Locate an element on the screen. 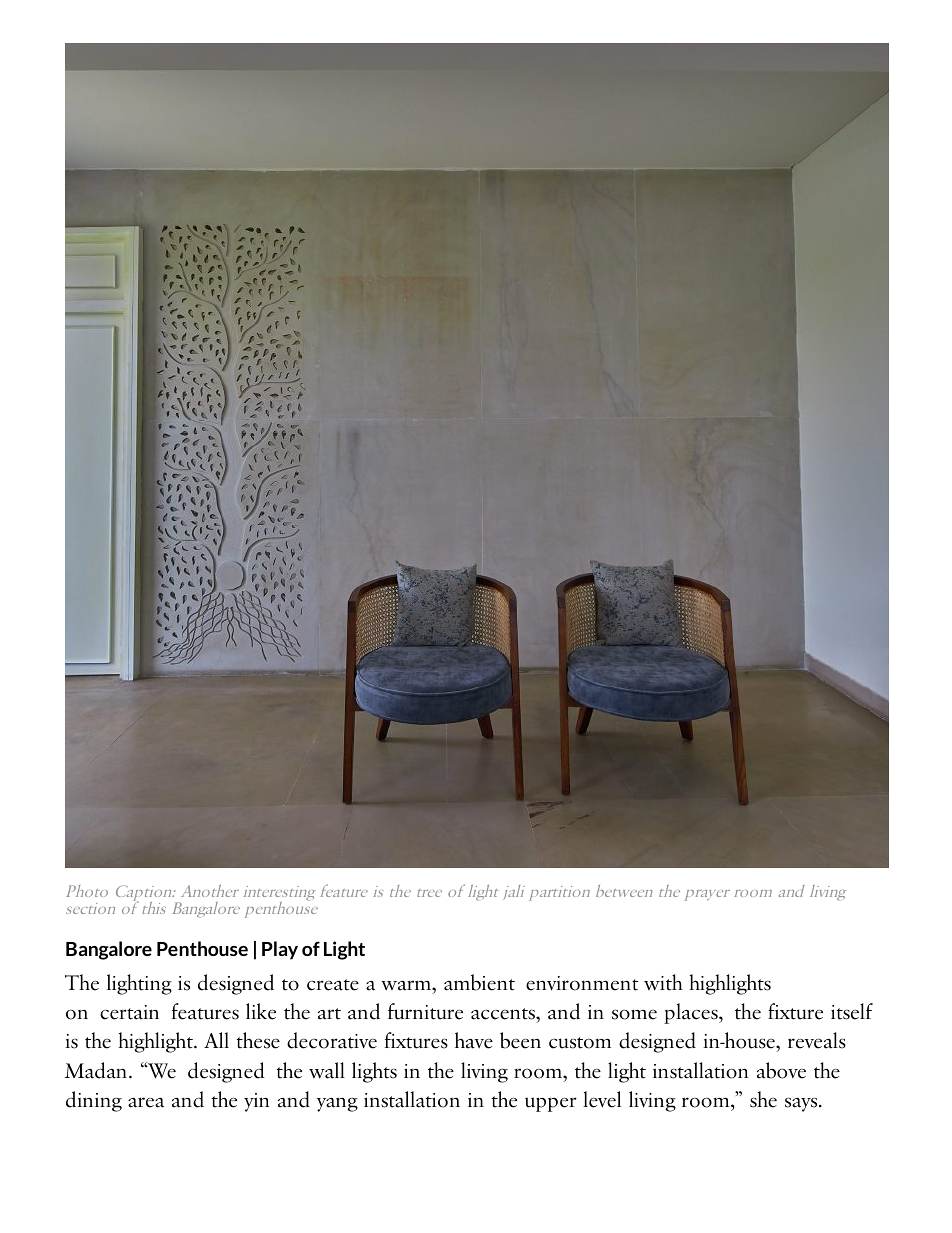 The image size is (952, 1233). create is located at coordinates (333, 985).
